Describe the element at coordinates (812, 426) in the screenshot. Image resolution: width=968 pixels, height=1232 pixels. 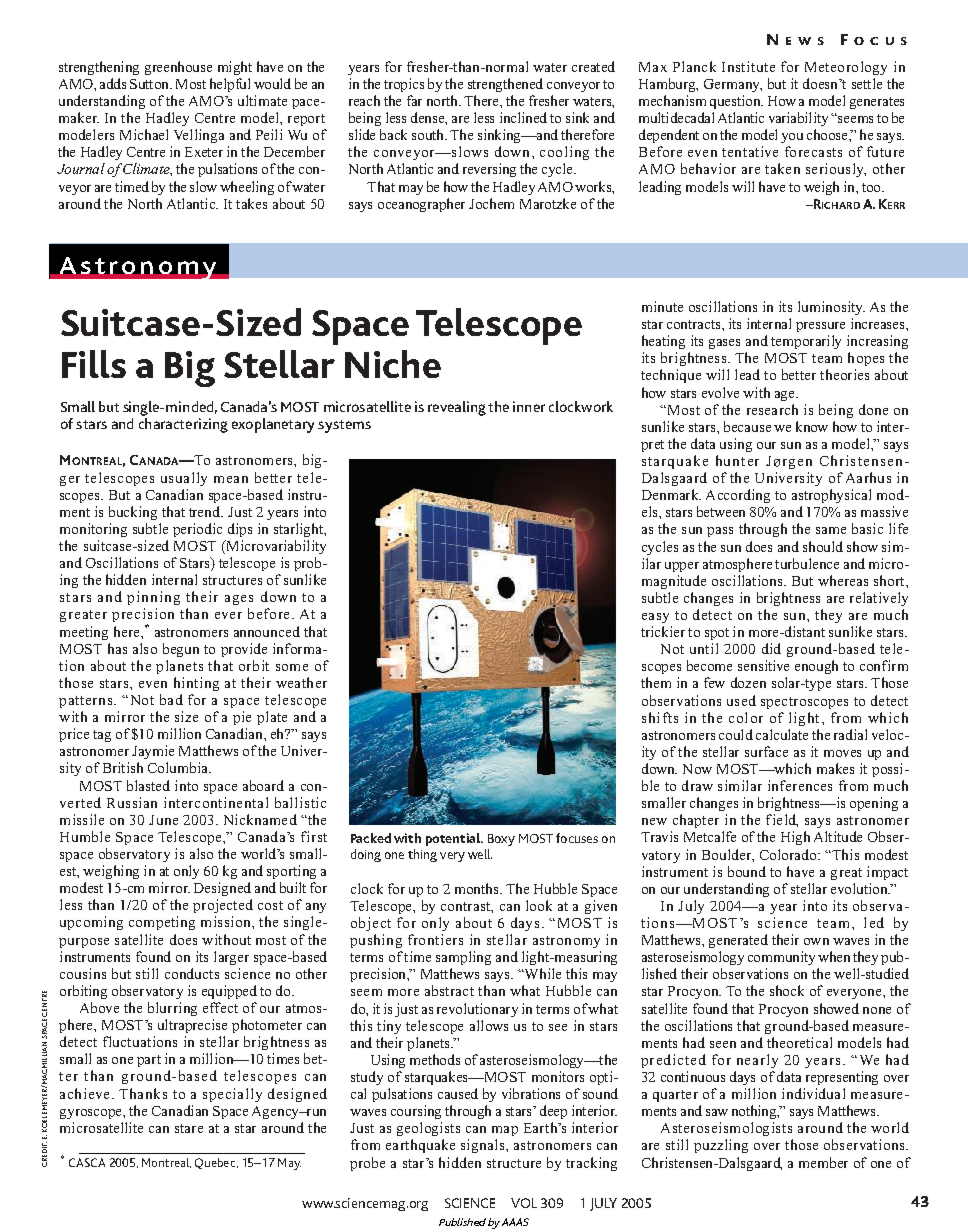
I see `know` at that location.
